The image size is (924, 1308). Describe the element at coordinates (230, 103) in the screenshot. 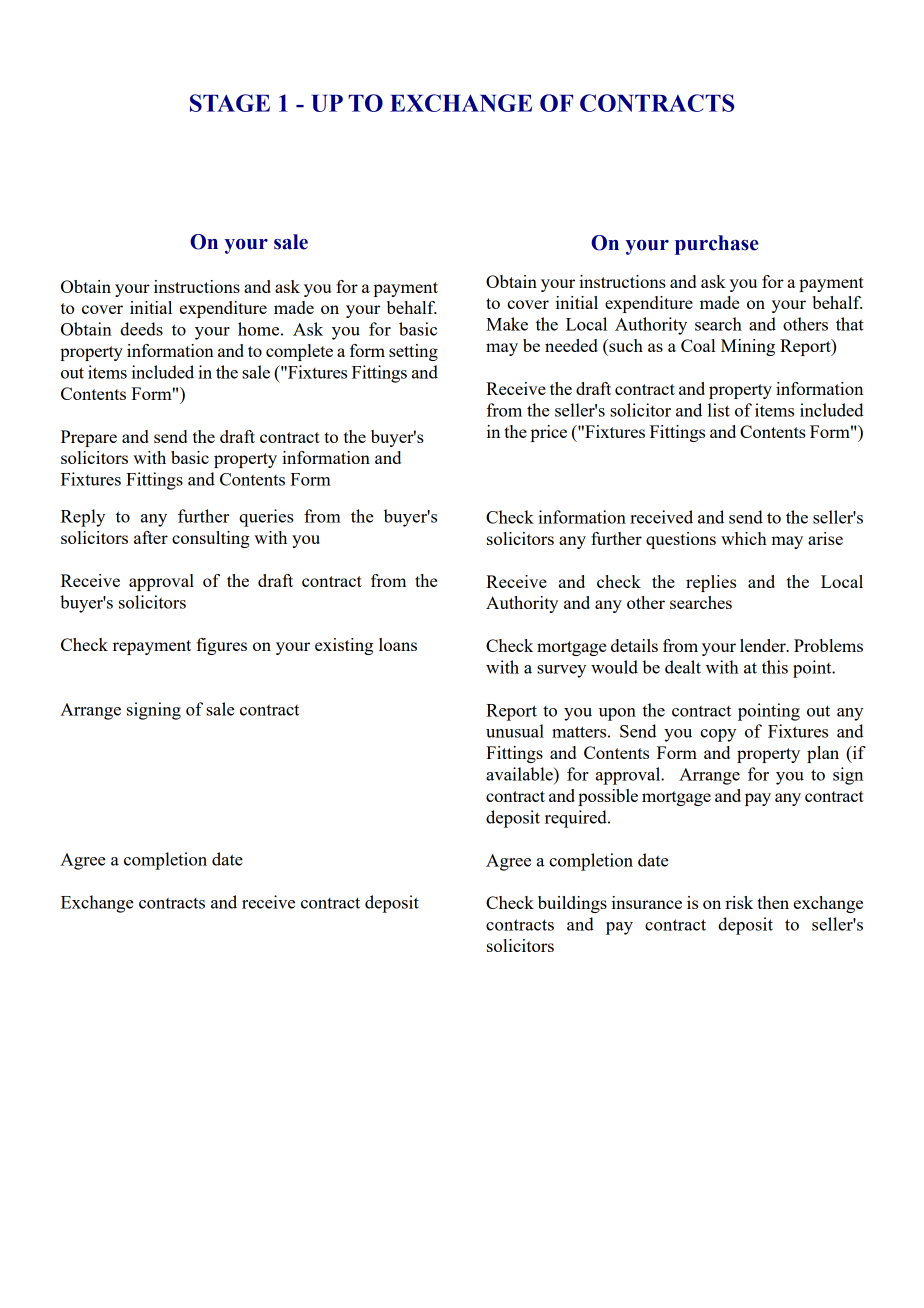

I see `STAGE` at that location.
